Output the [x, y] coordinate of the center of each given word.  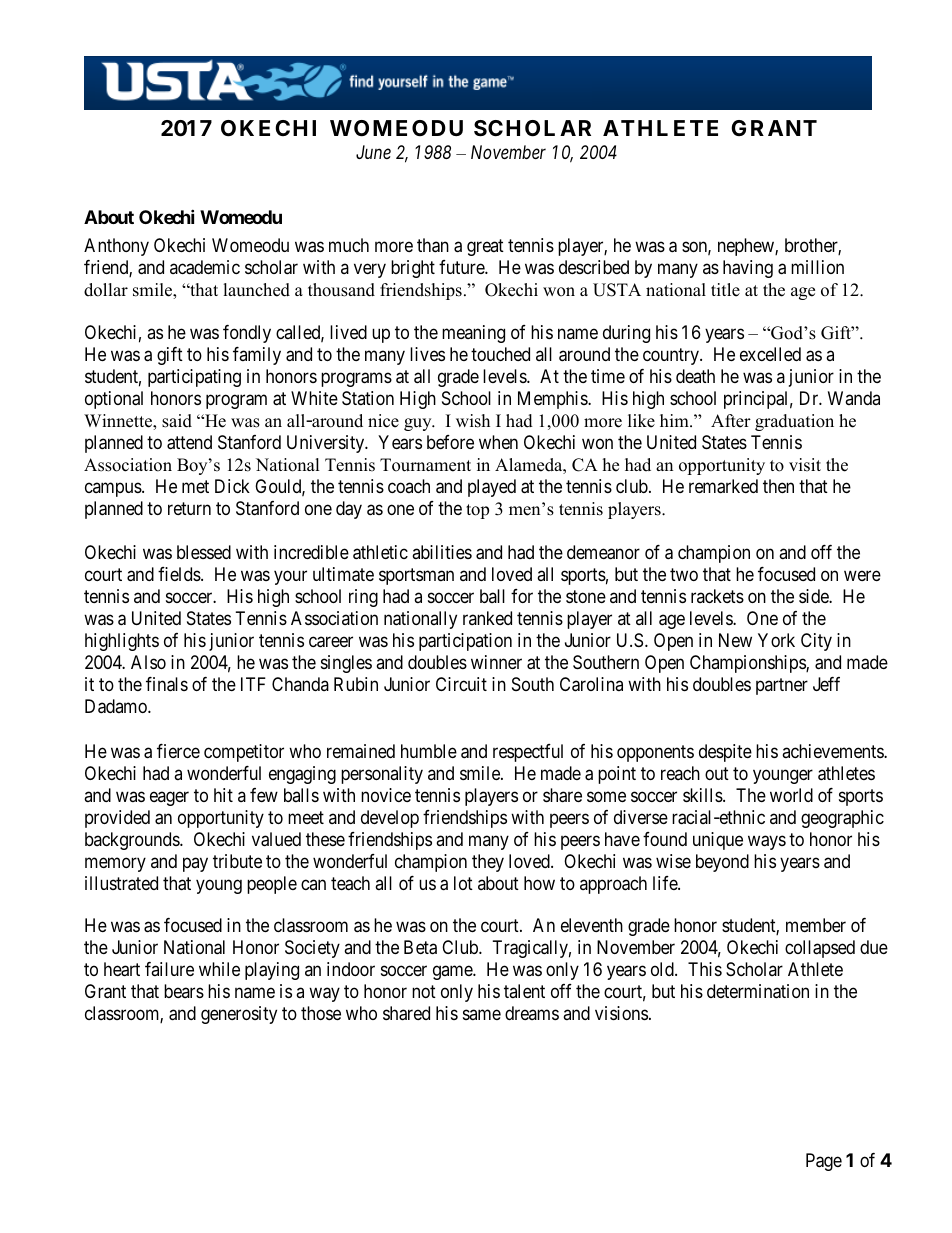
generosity [239, 1015]
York [776, 640]
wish [473, 421]
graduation [794, 422]
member [816, 925]
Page [824, 1162]
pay [195, 864]
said [177, 421]
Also [148, 662]
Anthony [116, 247]
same [482, 1015]
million [817, 267]
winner [496, 662]
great [485, 248]
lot [463, 883]
